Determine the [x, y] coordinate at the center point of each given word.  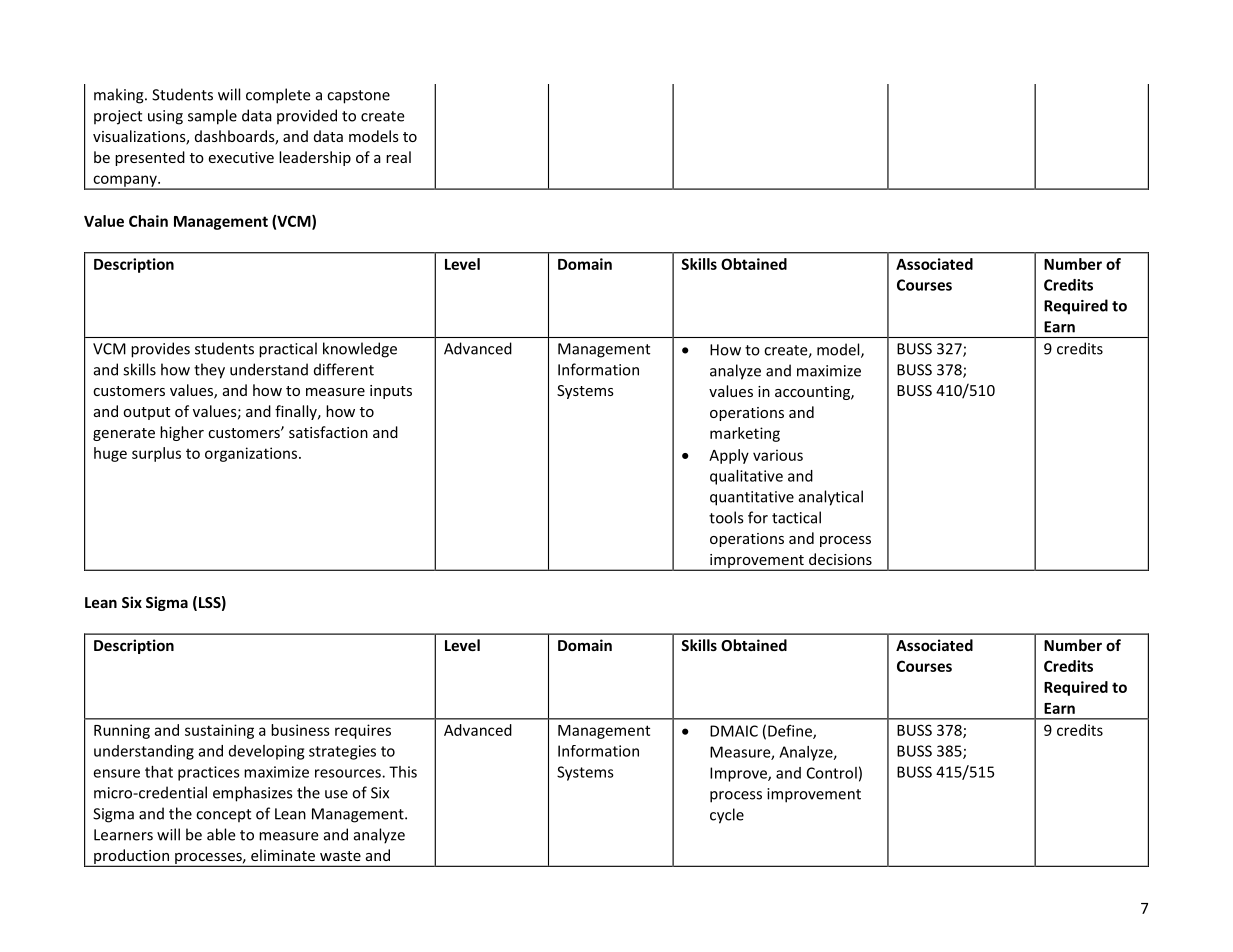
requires [363, 731]
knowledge [360, 350]
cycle [727, 816]
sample [212, 117]
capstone [358, 97]
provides [160, 350]
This [403, 772]
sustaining [219, 731]
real [398, 157]
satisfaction [328, 432]
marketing [745, 434]
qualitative [746, 477]
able [221, 834]
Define [791, 732]
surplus [156, 454]
